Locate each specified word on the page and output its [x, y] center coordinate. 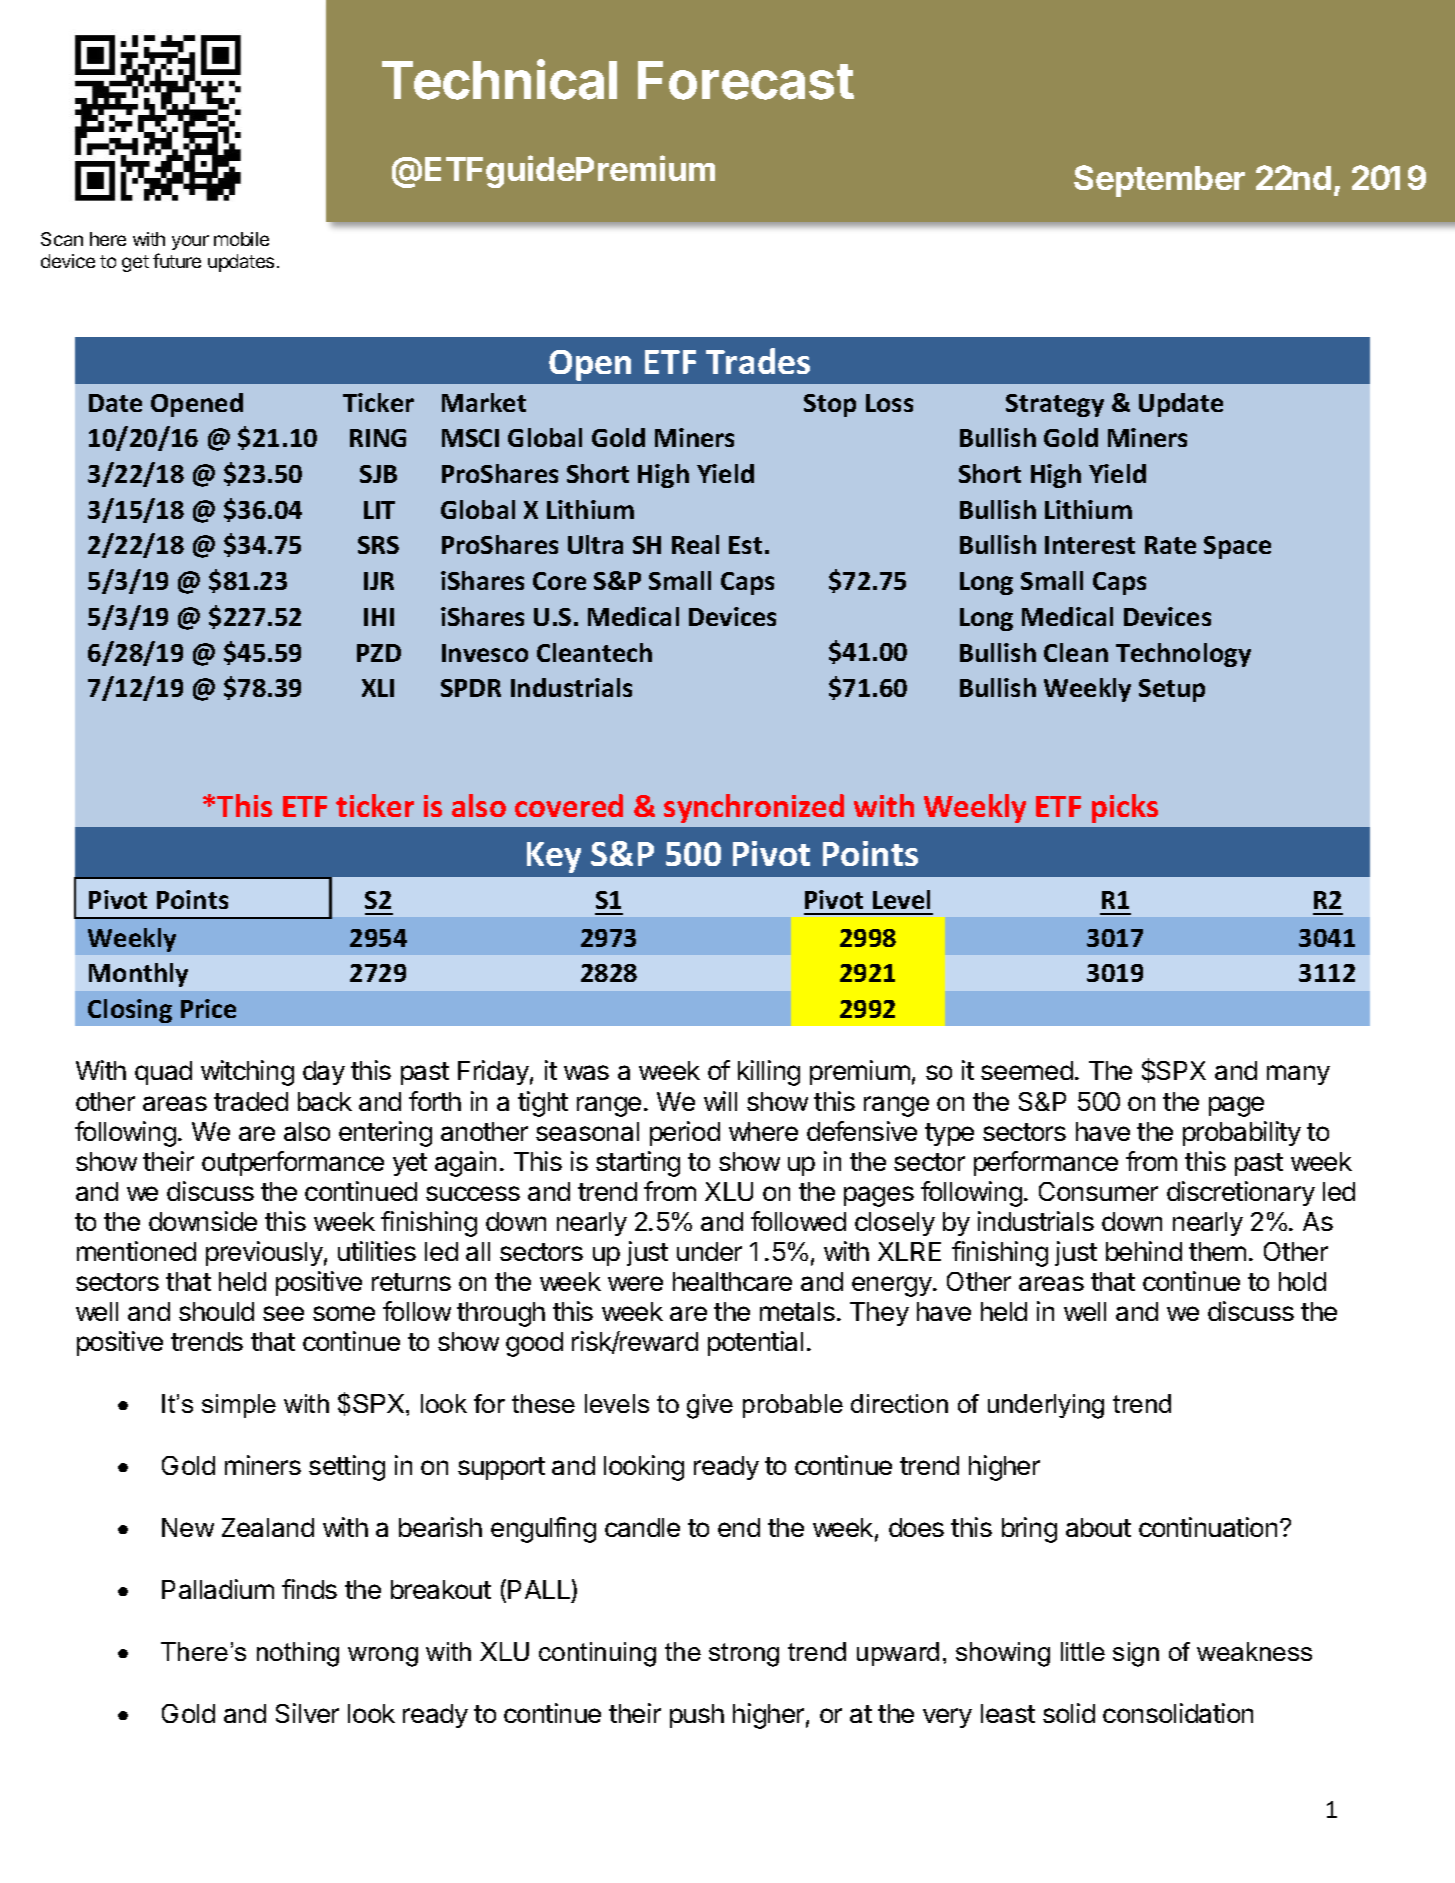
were [635, 1283]
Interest [1090, 545]
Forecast [746, 80]
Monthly [138, 975]
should [216, 1311]
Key [554, 857]
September [1159, 181]
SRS [378, 545]
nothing [298, 1654]
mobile [241, 239]
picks [1125, 808]
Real [695, 544]
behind [1144, 1251]
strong [744, 1655]
